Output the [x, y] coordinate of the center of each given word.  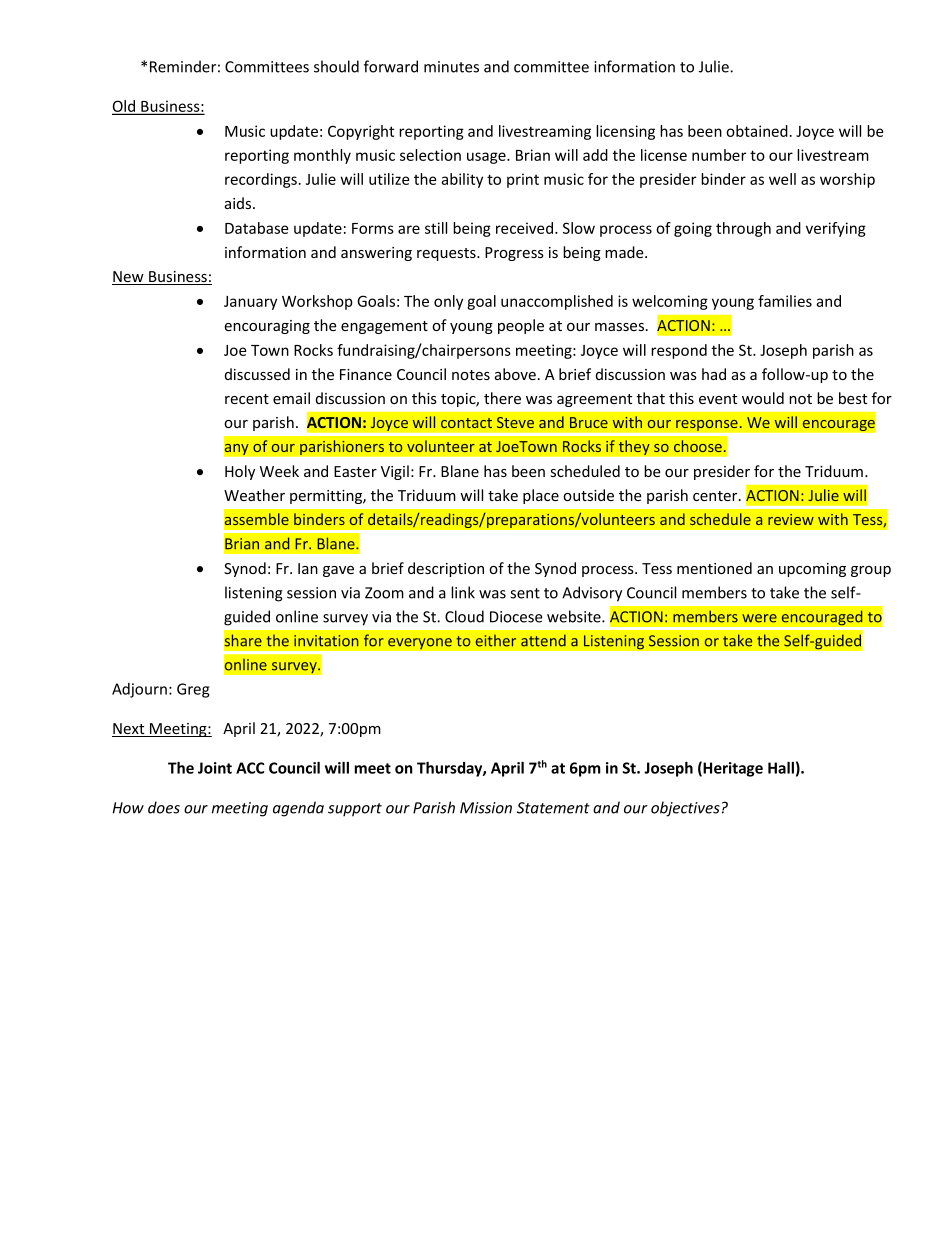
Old [125, 107]
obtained [757, 131]
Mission [486, 808]
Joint [215, 768]
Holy [240, 472]
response [708, 425]
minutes [451, 67]
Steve [515, 422]
